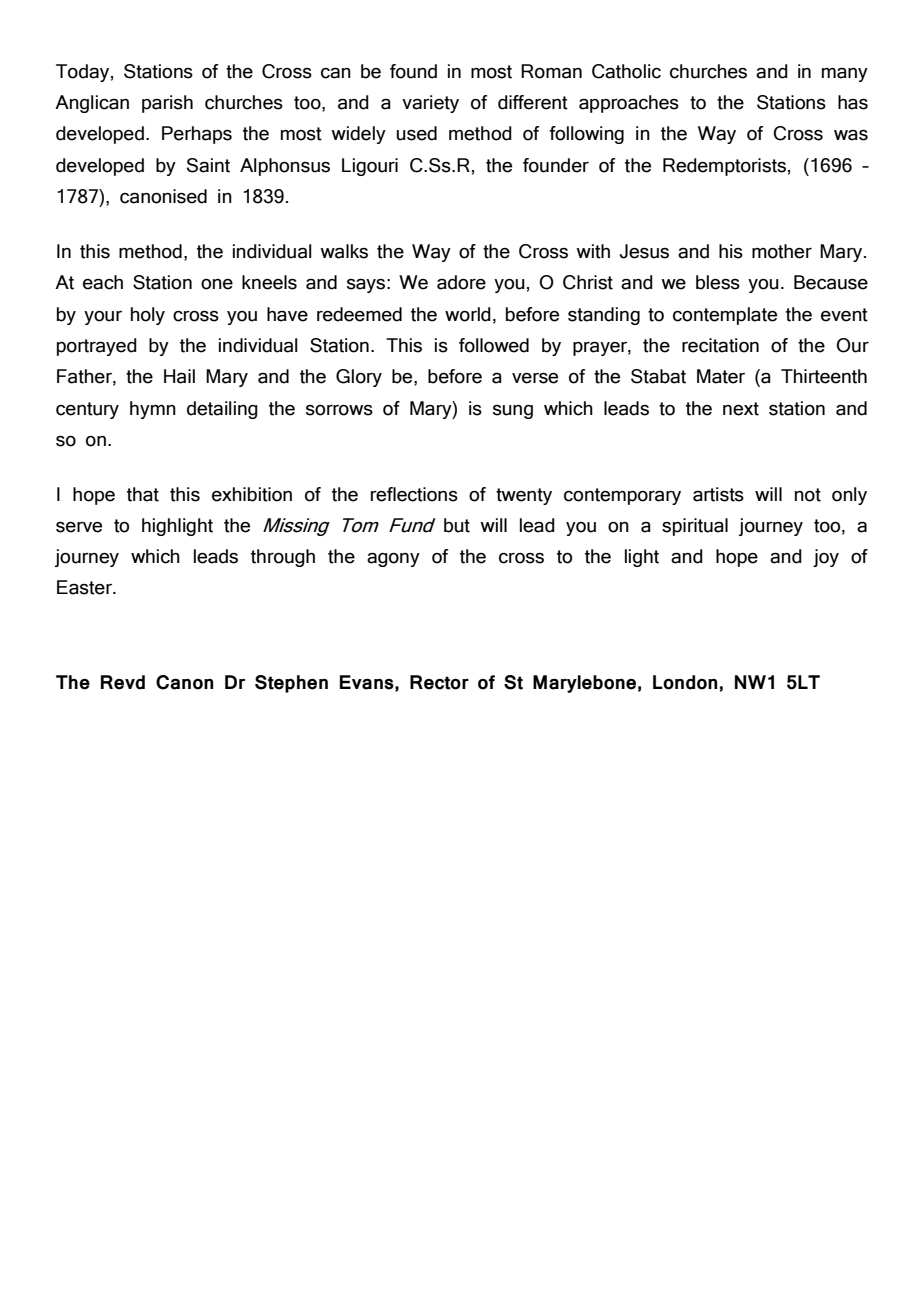  What do you see at coordinates (461, 282) in the page?
I see `adore` at bounding box center [461, 282].
